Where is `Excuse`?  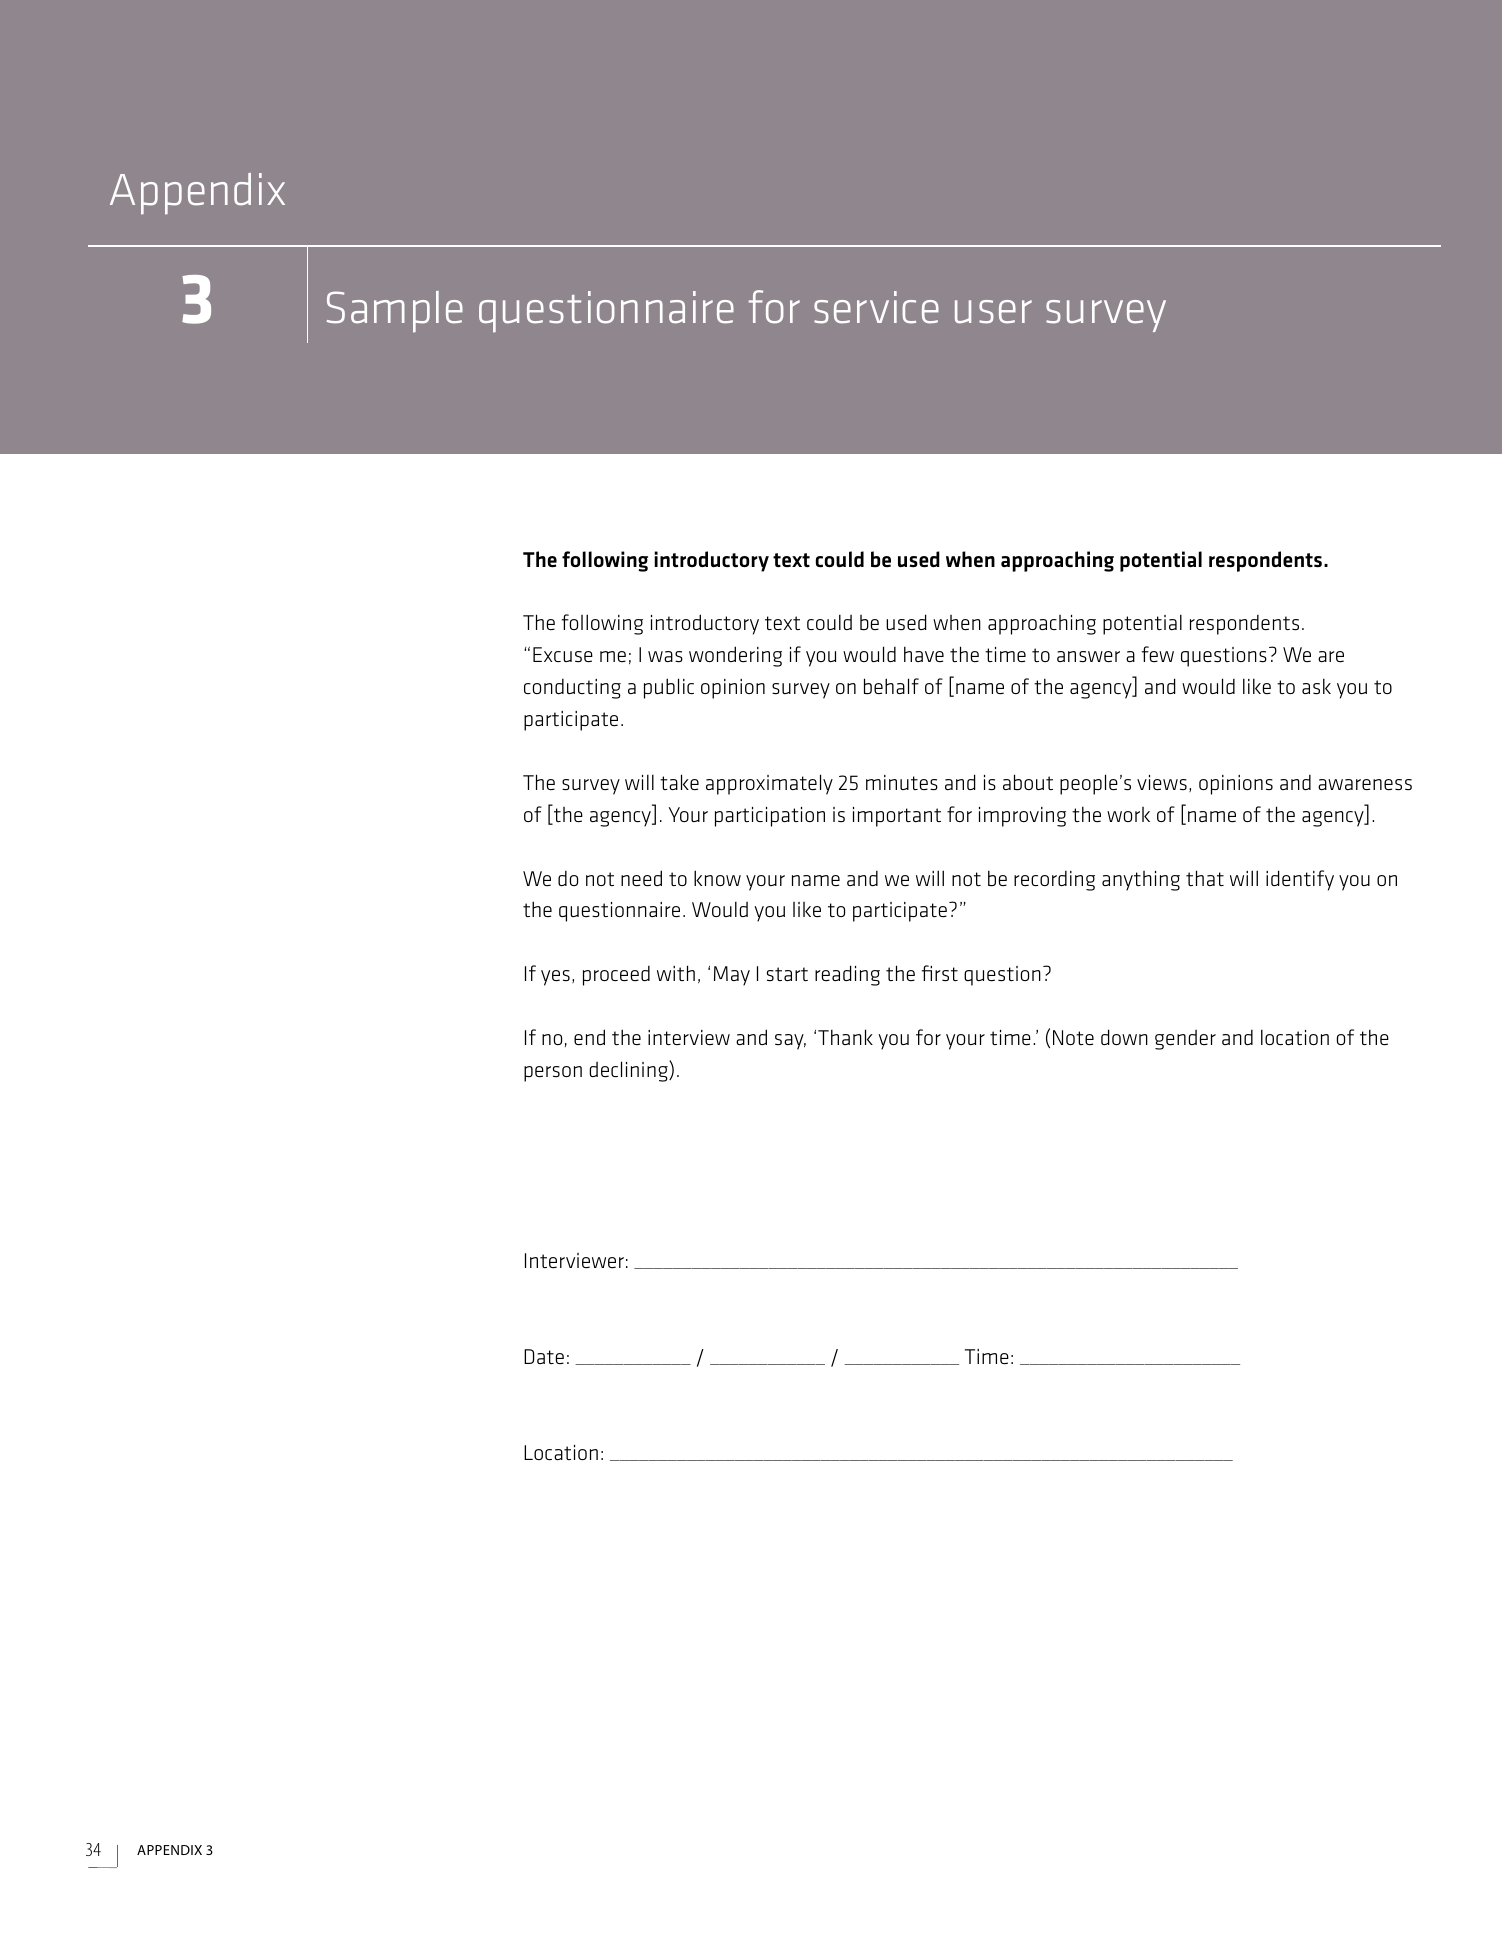 Excuse is located at coordinates (563, 655).
